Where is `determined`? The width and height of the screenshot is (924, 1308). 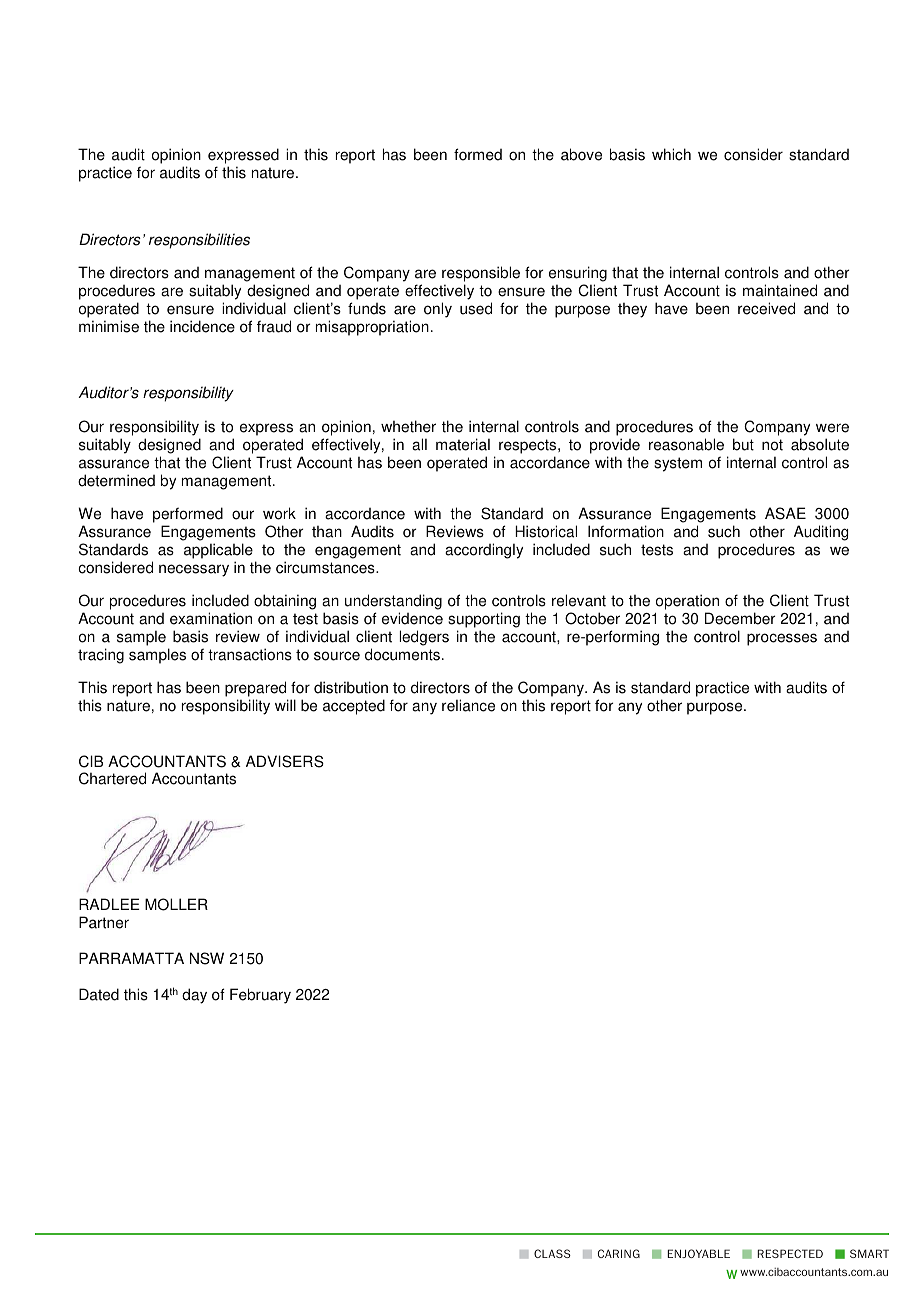 determined is located at coordinates (116, 480).
